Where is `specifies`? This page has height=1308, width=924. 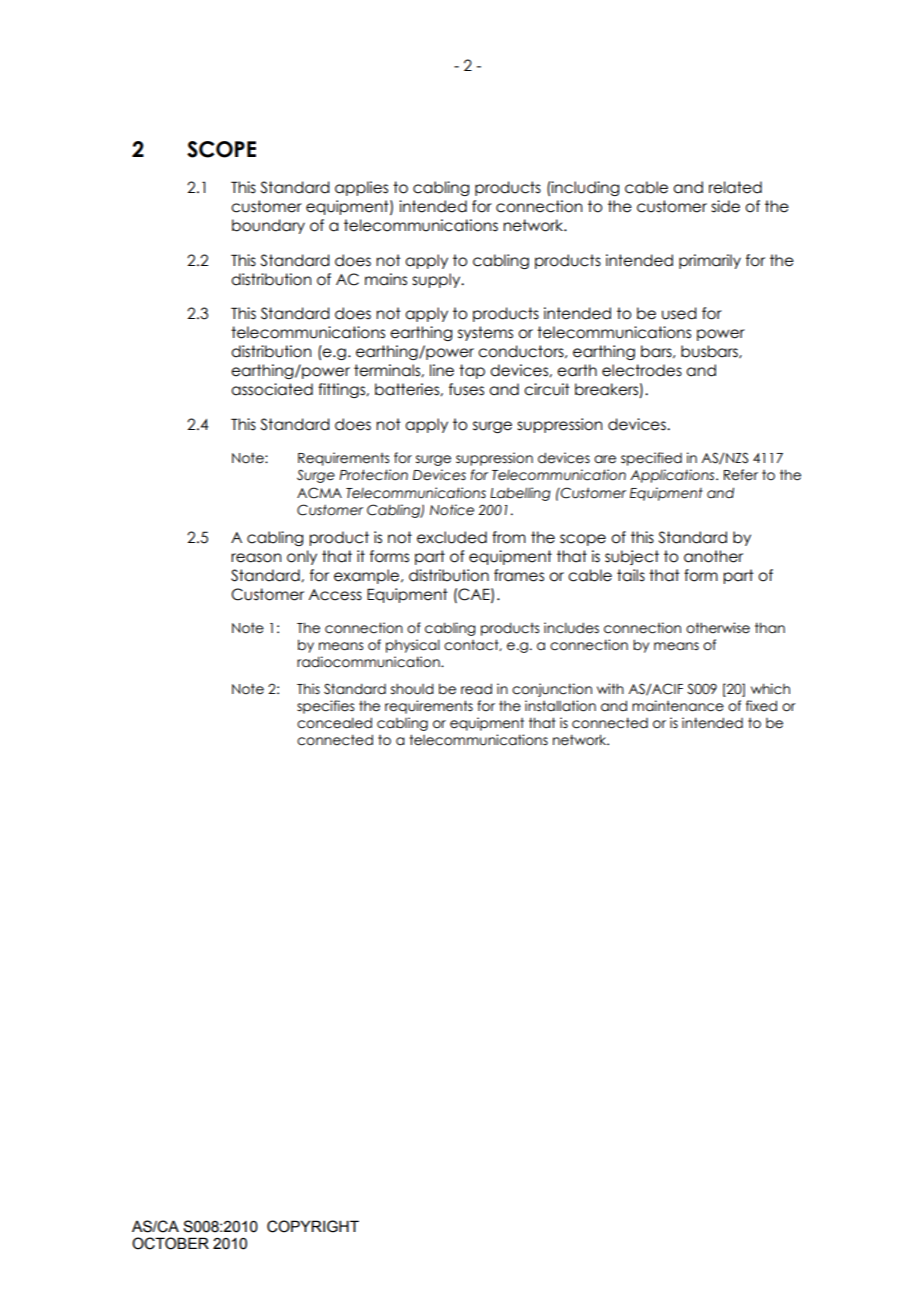 specifies is located at coordinates (325, 707).
